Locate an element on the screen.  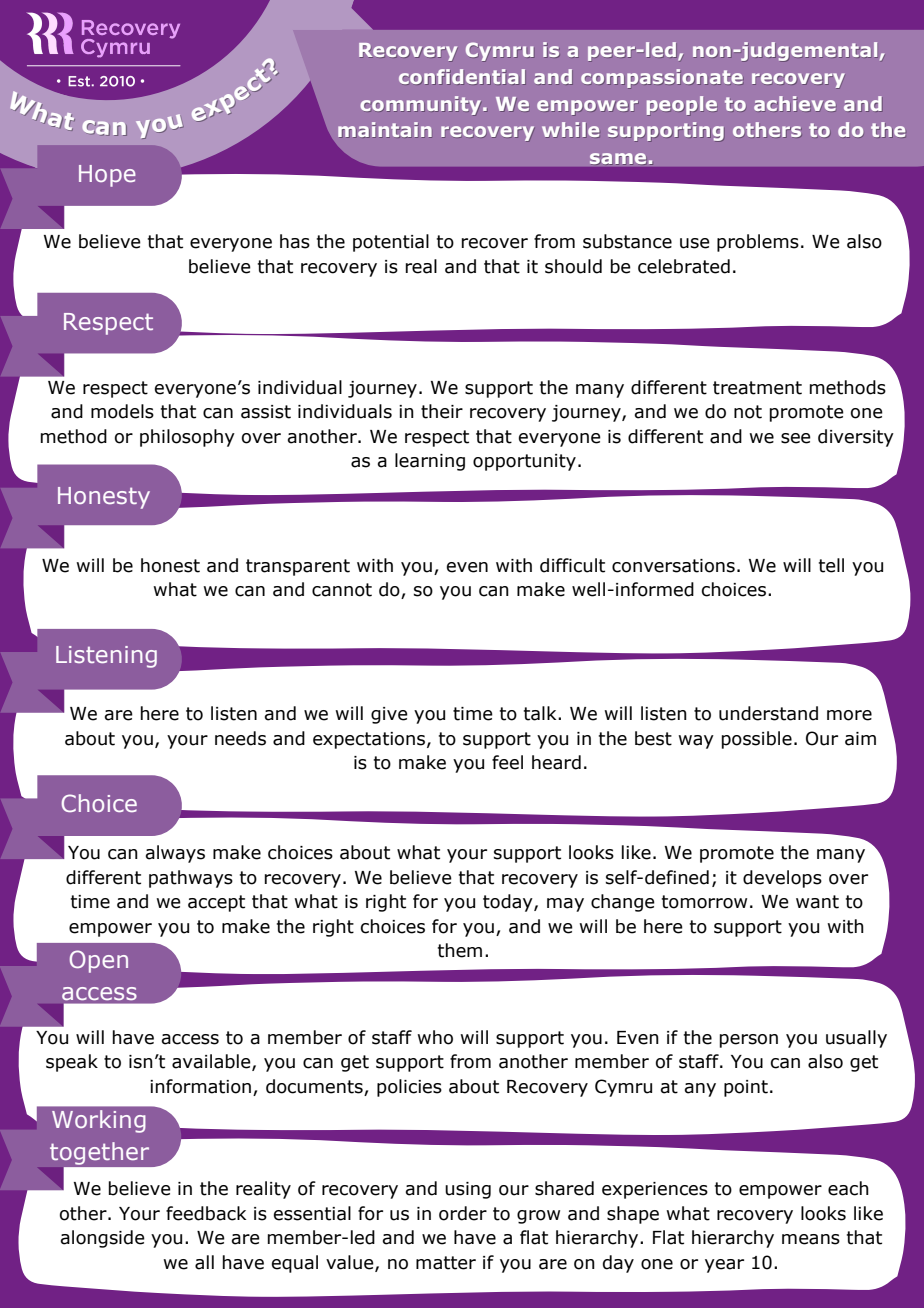
confidential is located at coordinates (462, 77).
